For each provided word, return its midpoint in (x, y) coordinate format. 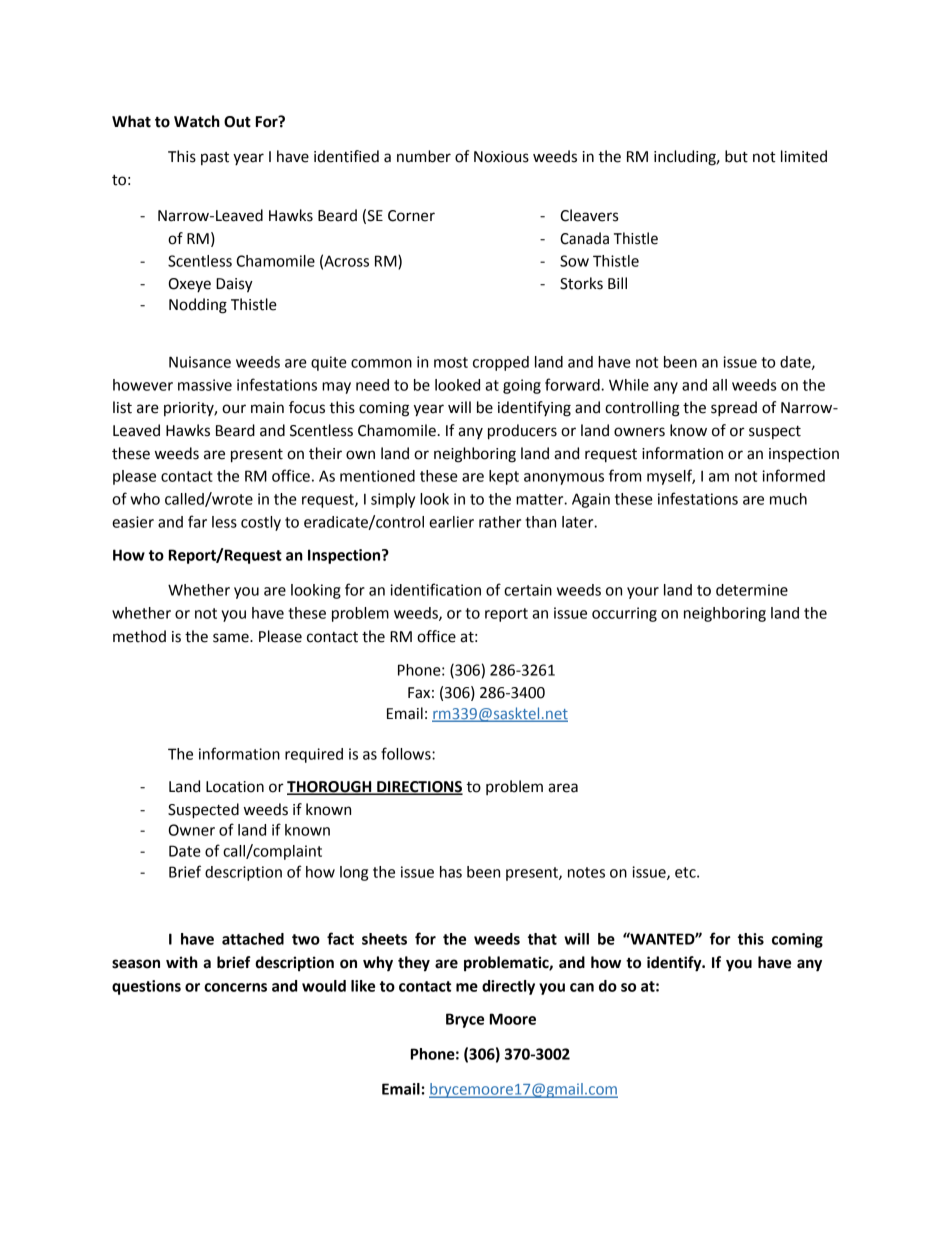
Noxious (501, 157)
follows (407, 753)
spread (734, 409)
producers (522, 432)
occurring (624, 614)
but (736, 156)
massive (205, 385)
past (215, 158)
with (182, 962)
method (139, 636)
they (414, 964)
